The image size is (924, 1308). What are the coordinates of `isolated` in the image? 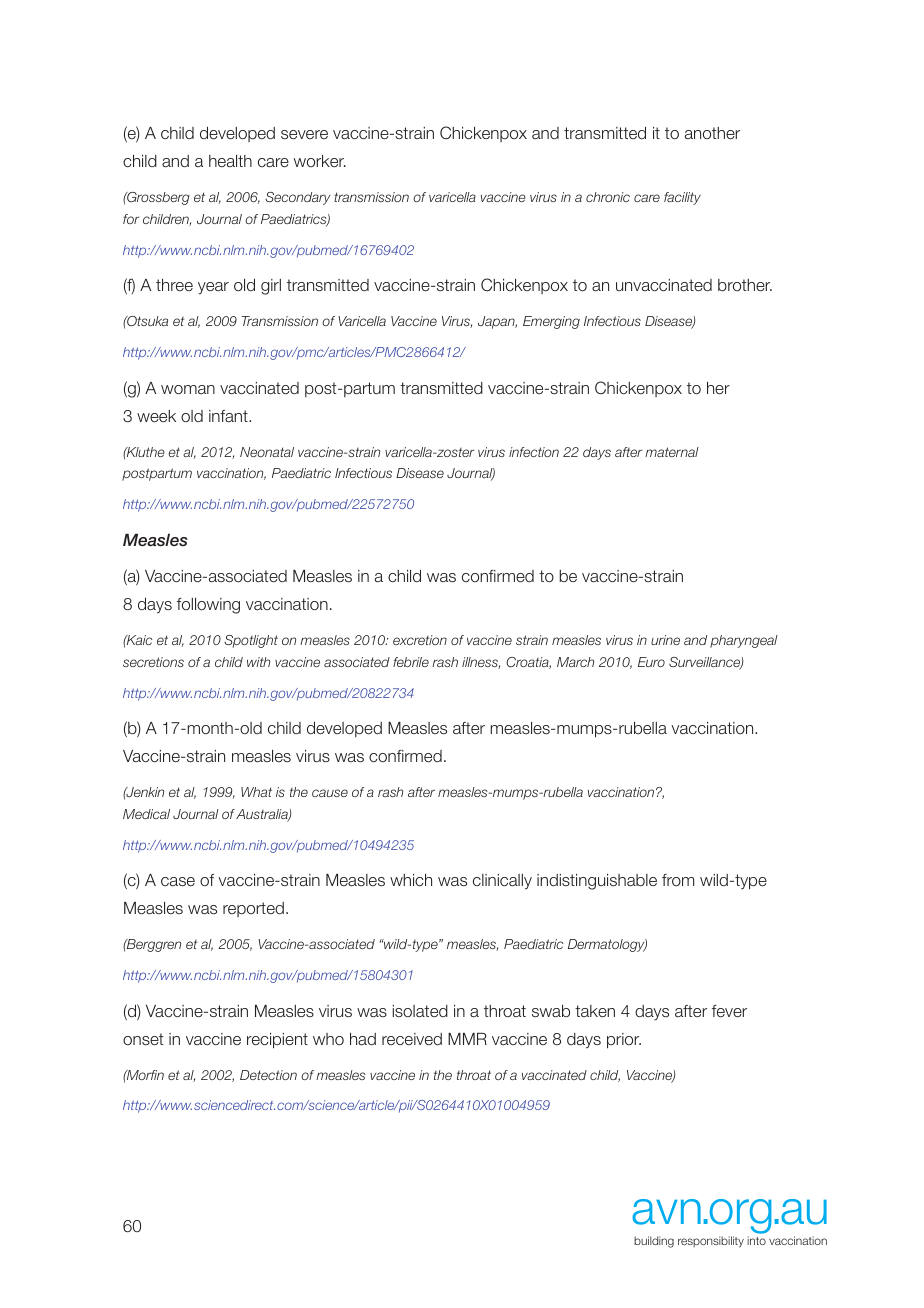 It's located at (420, 1011).
